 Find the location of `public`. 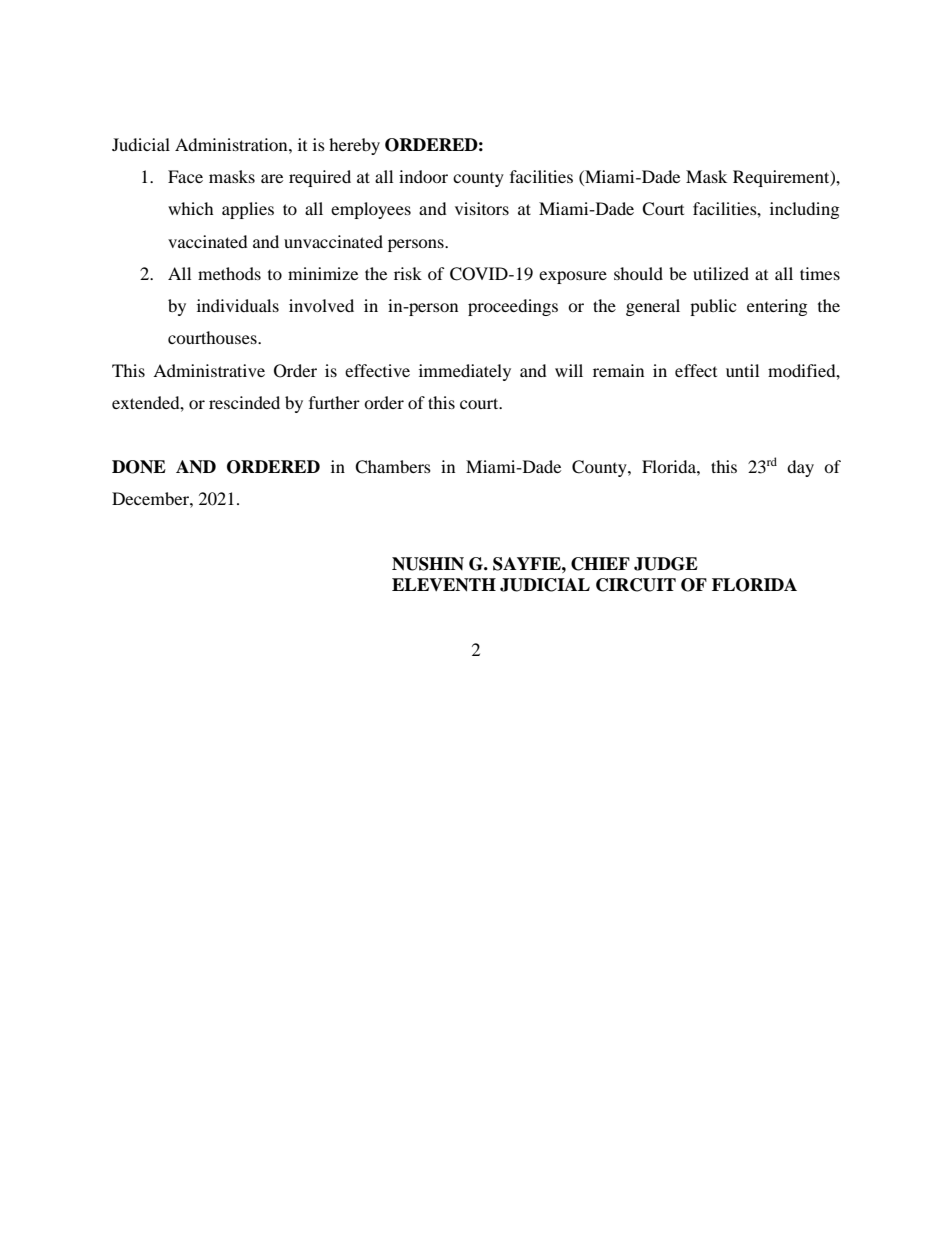

public is located at coordinates (713, 307).
